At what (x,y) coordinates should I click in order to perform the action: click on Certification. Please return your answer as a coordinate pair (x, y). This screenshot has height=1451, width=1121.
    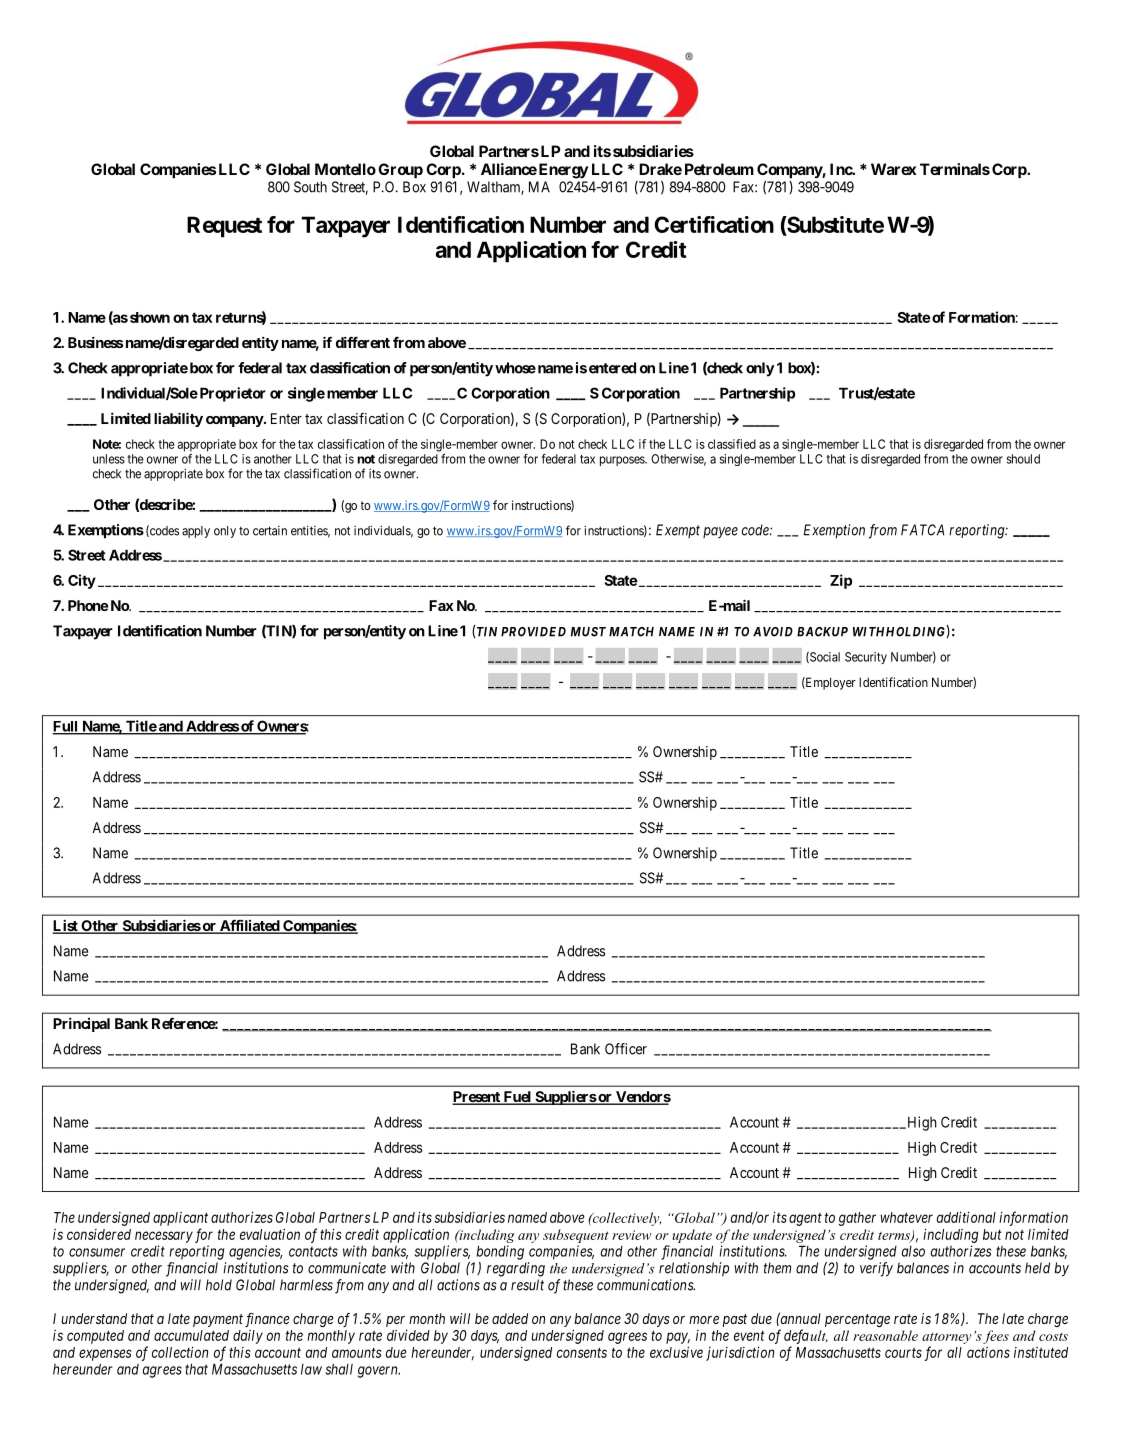
    Looking at the image, I should click on (714, 224).
